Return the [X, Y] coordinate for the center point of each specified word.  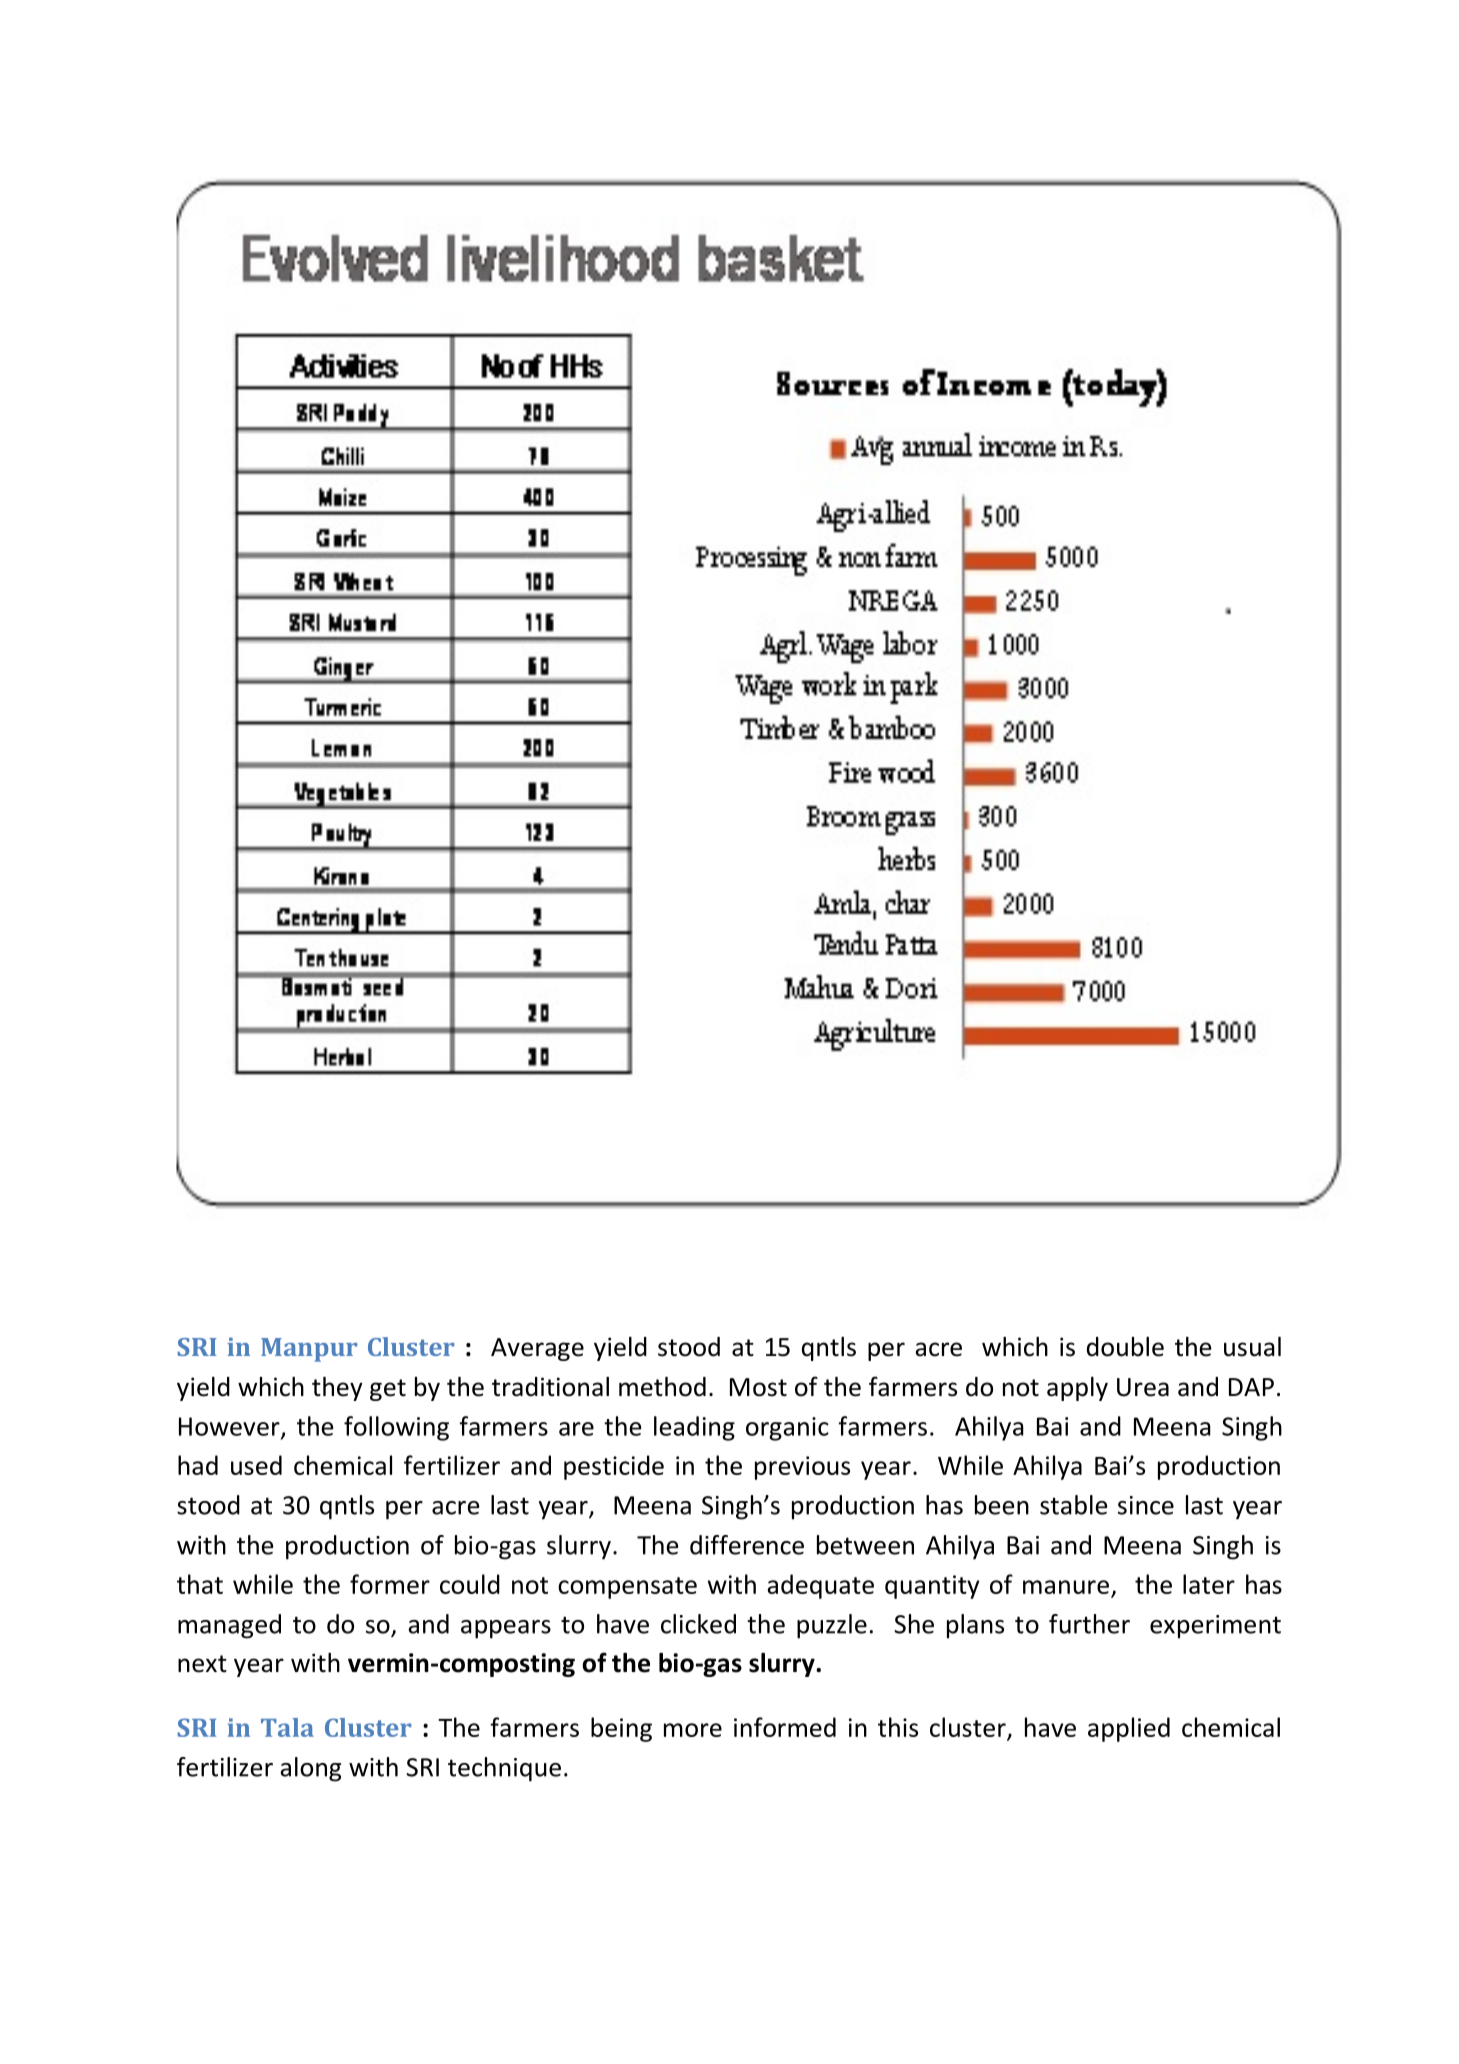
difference [747, 1545]
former [390, 1584]
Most [758, 1387]
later [1209, 1584]
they [337, 1389]
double [1125, 1347]
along [310, 1769]
